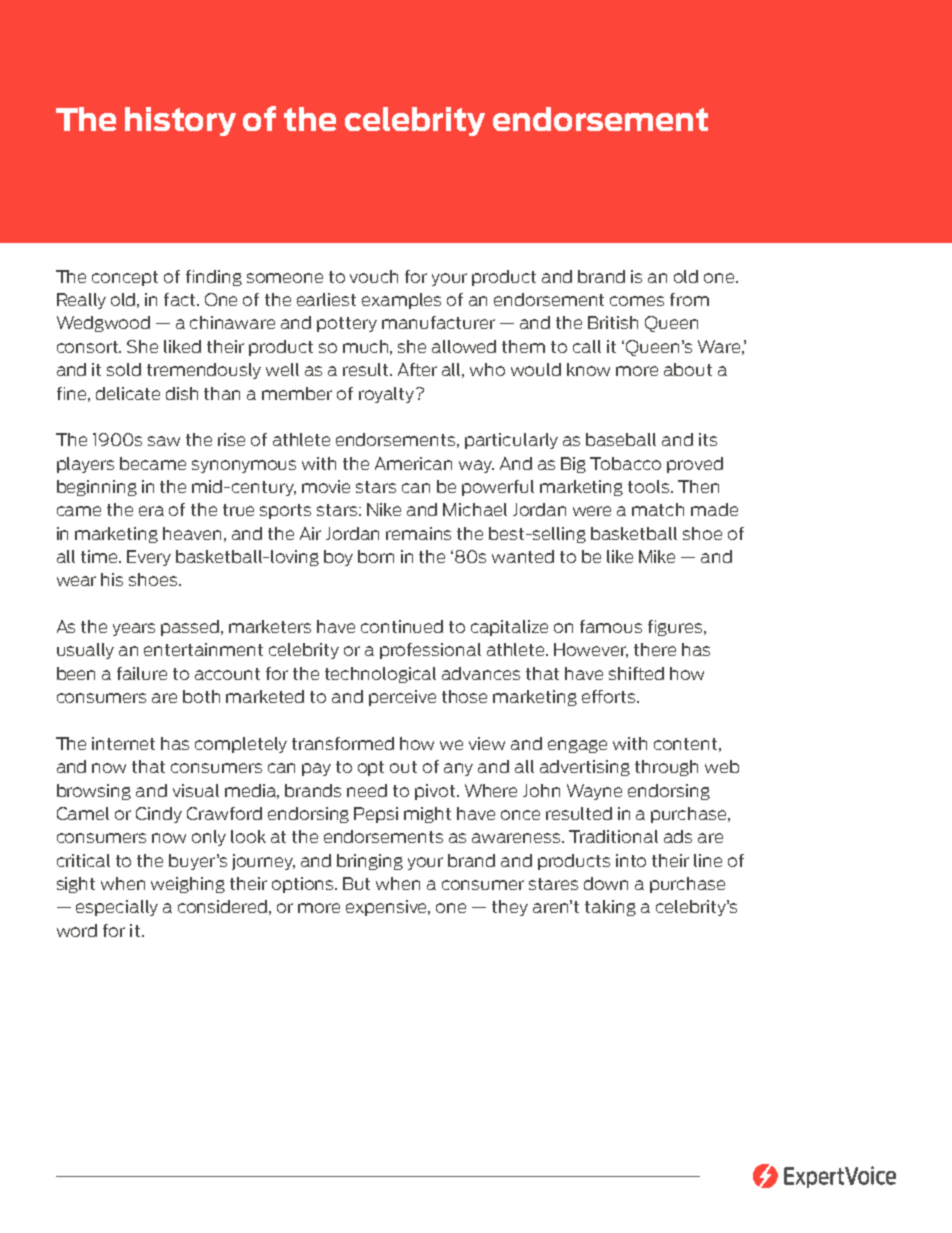 The image size is (952, 1233). What do you see at coordinates (388, 908) in the page?
I see `expensive` at bounding box center [388, 908].
